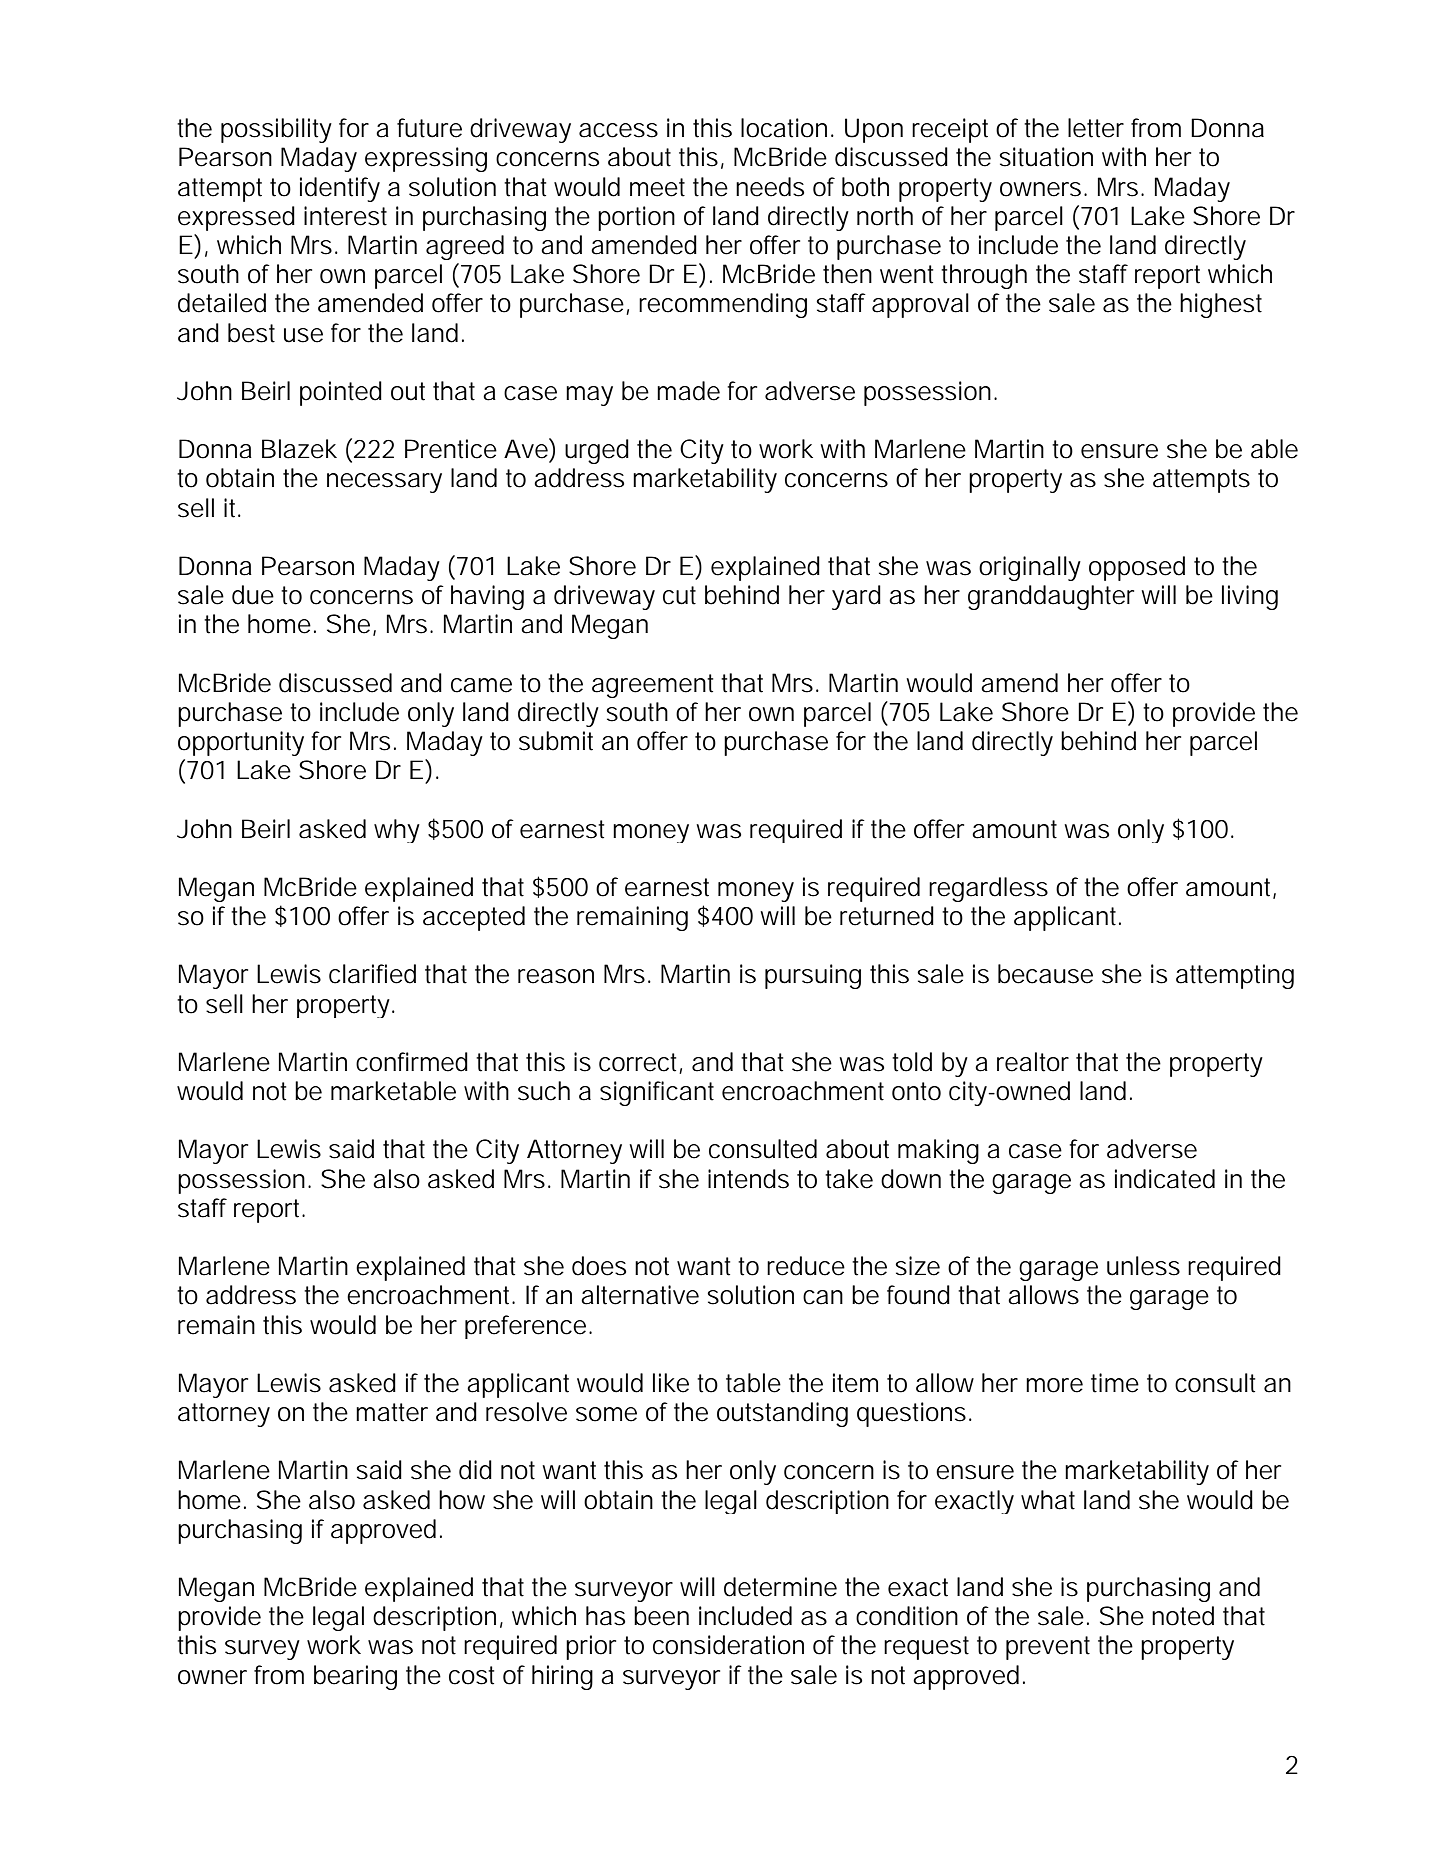  Describe the element at coordinates (340, 189) in the document. I see `identify` at that location.
